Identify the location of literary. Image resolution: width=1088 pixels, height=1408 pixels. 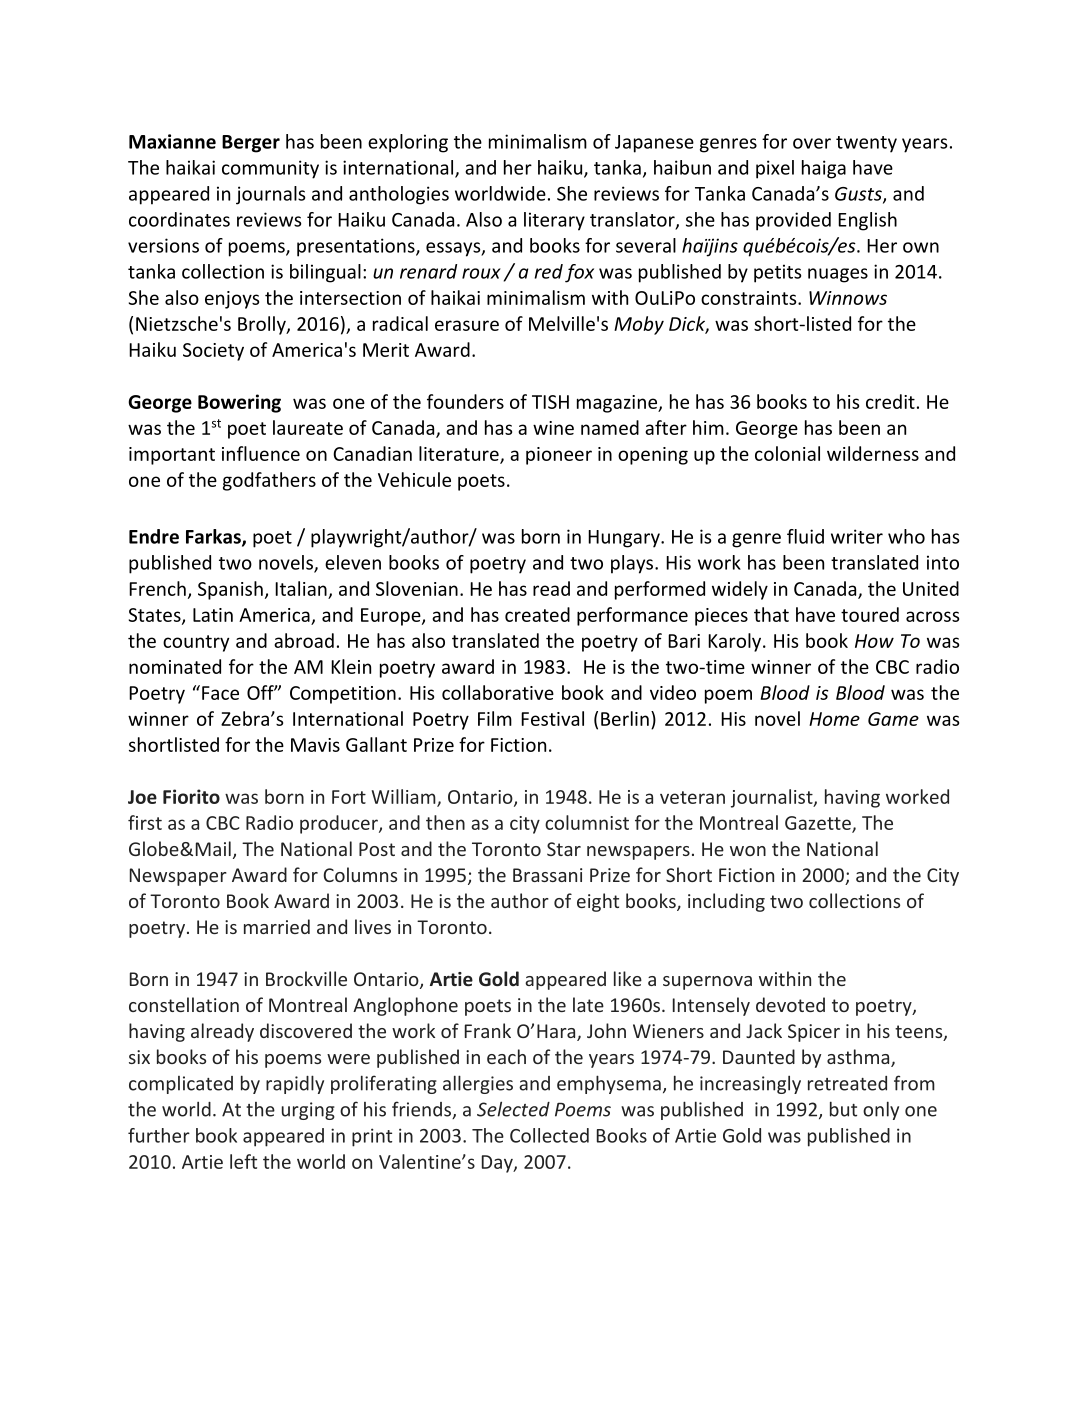
(554, 221).
